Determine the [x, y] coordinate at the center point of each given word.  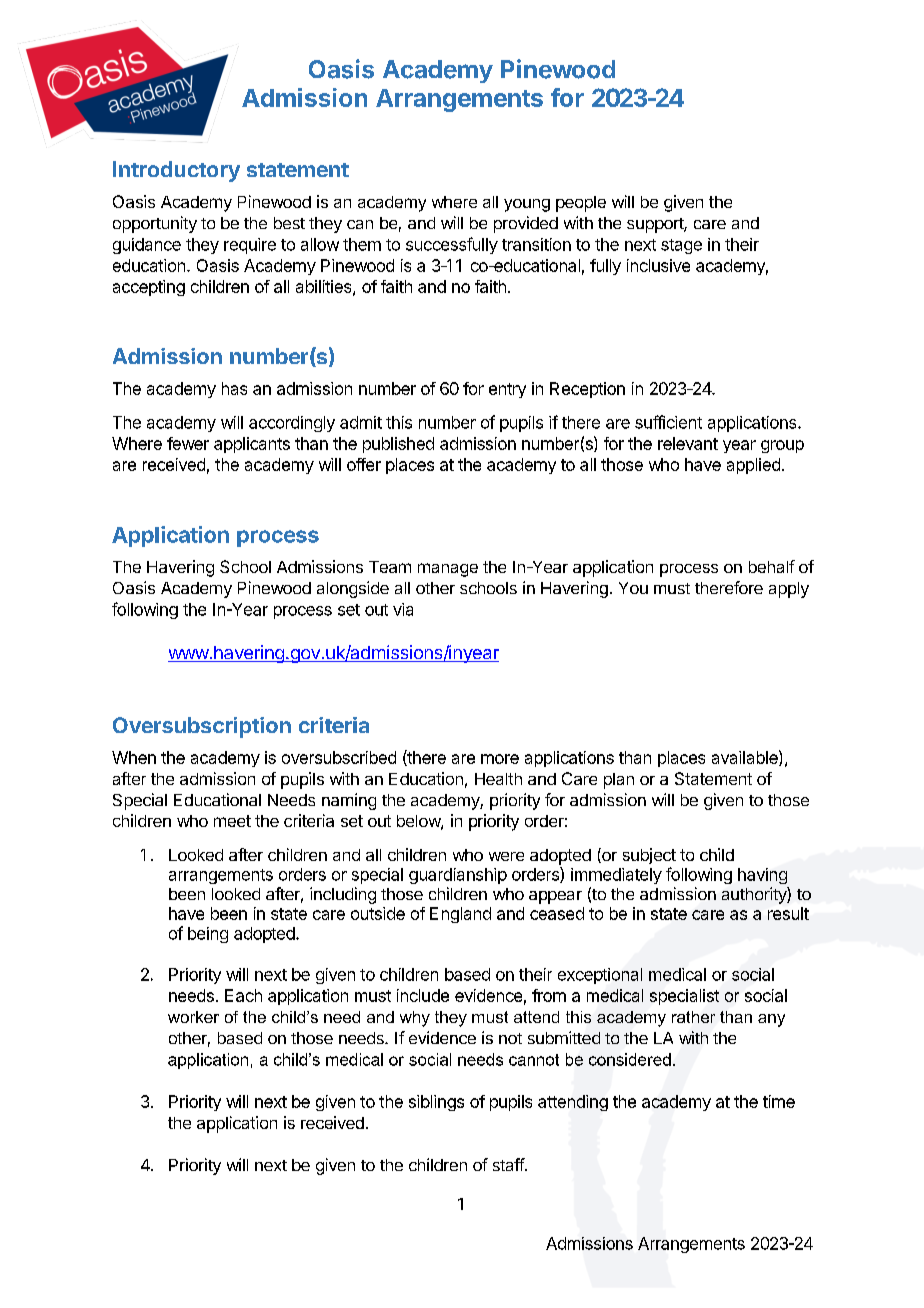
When [134, 757]
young [527, 205]
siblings [436, 1103]
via [403, 609]
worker [193, 1017]
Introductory [176, 171]
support [656, 225]
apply [789, 590]
